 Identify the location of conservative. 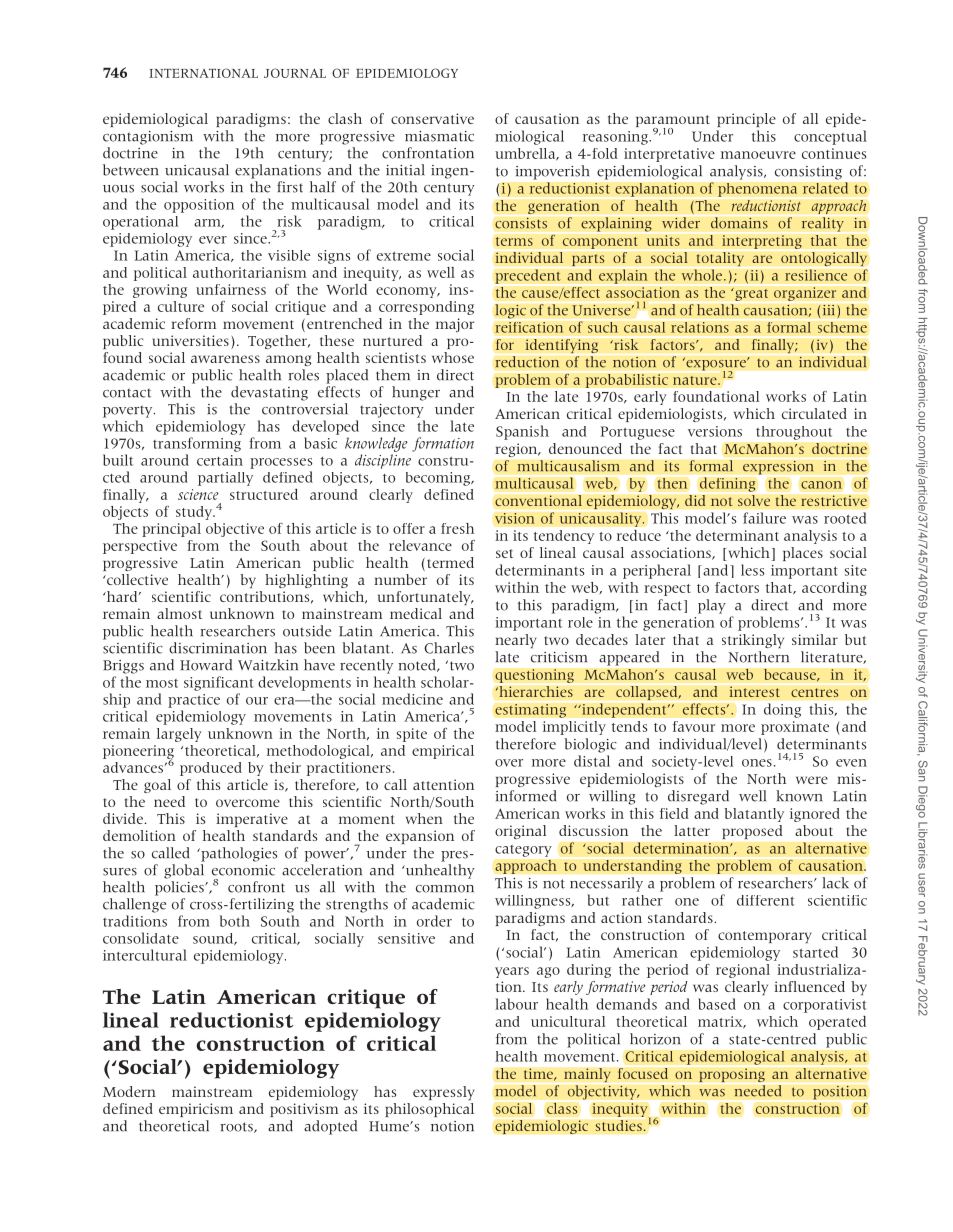
(432, 118).
